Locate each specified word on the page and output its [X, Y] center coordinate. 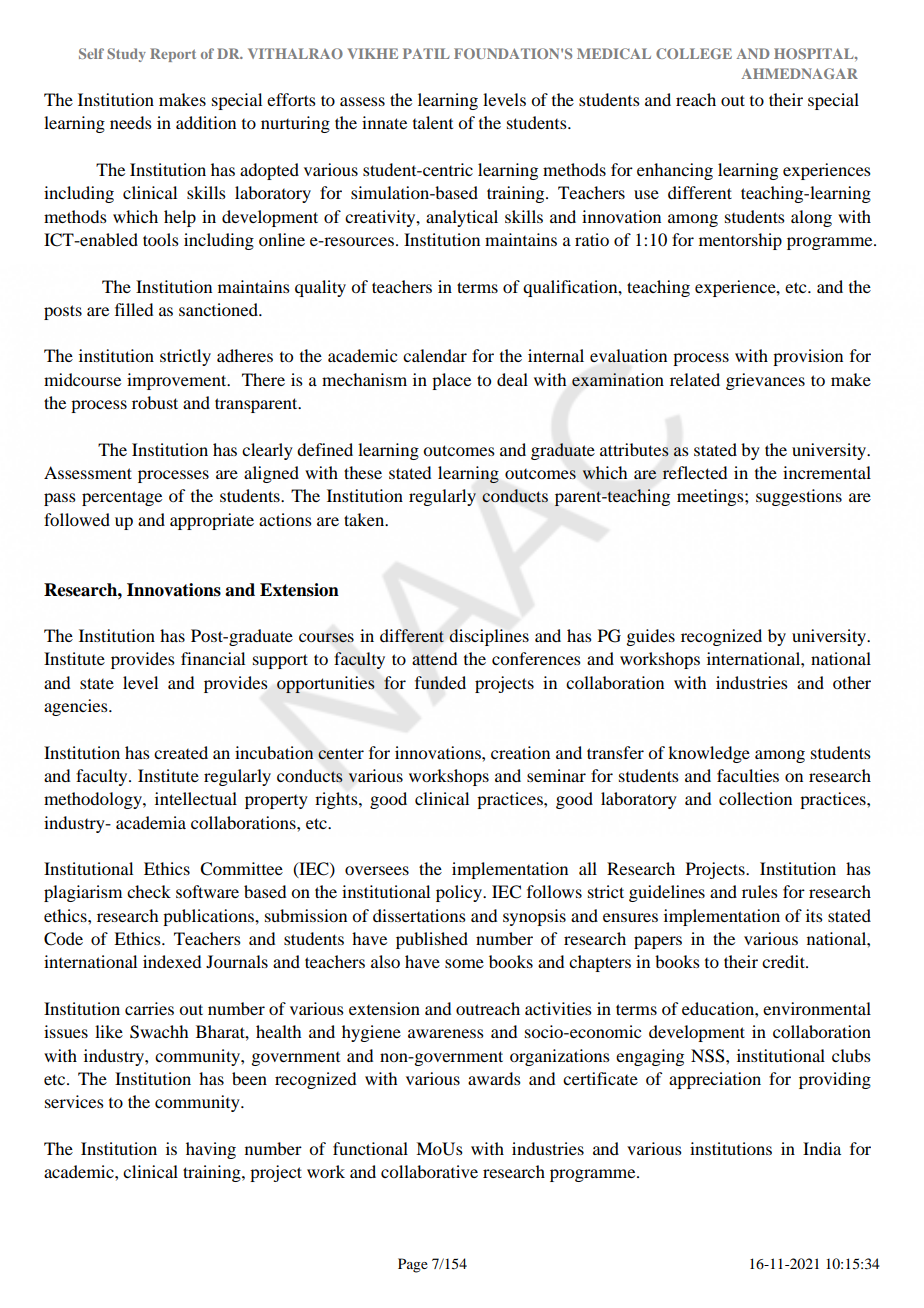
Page [413, 1265]
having [211, 1150]
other [852, 682]
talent [433, 122]
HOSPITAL [815, 53]
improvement [178, 381]
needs [131, 122]
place [451, 381]
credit [784, 961]
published [432, 940]
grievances [765, 381]
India [822, 1148]
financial [213, 658]
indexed [172, 961]
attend [434, 659]
